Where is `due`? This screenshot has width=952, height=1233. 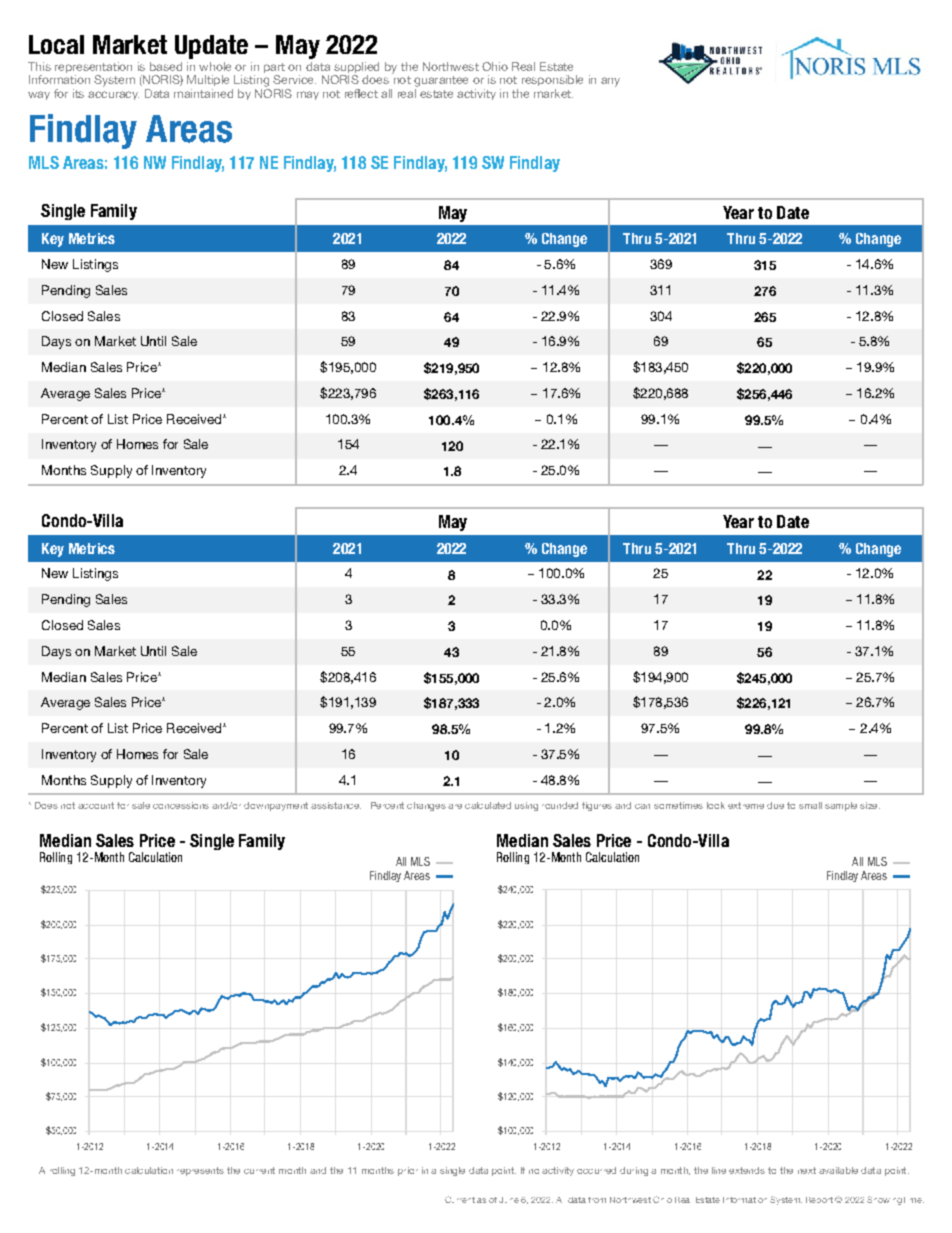 due is located at coordinates (775, 805).
